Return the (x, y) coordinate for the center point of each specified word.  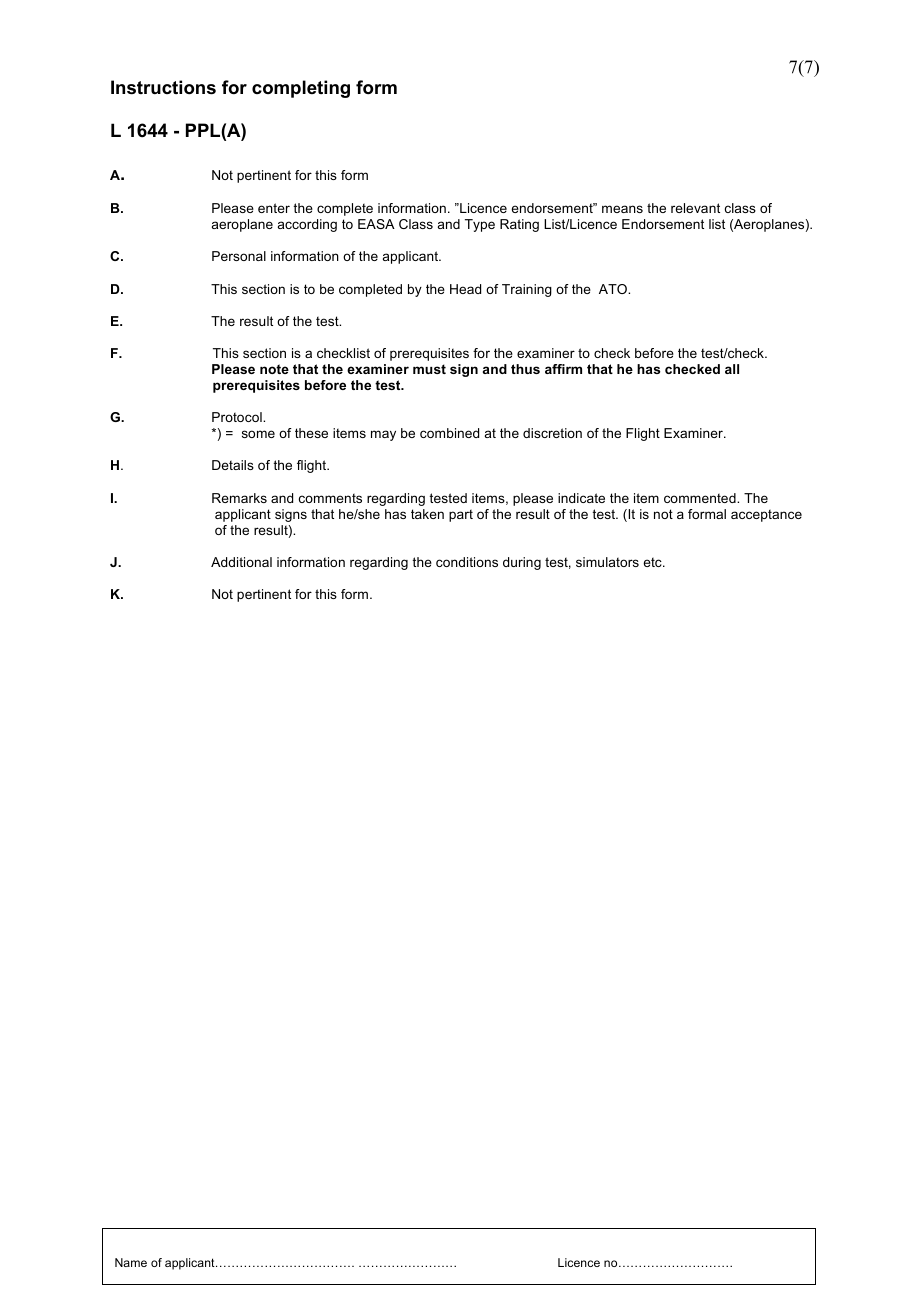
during (522, 563)
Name (131, 1262)
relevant (695, 208)
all (732, 369)
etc (653, 562)
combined (449, 433)
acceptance (766, 516)
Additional (241, 562)
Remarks (239, 498)
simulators (607, 562)
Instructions (163, 87)
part (461, 516)
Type (480, 225)
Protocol (238, 417)
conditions (467, 562)
